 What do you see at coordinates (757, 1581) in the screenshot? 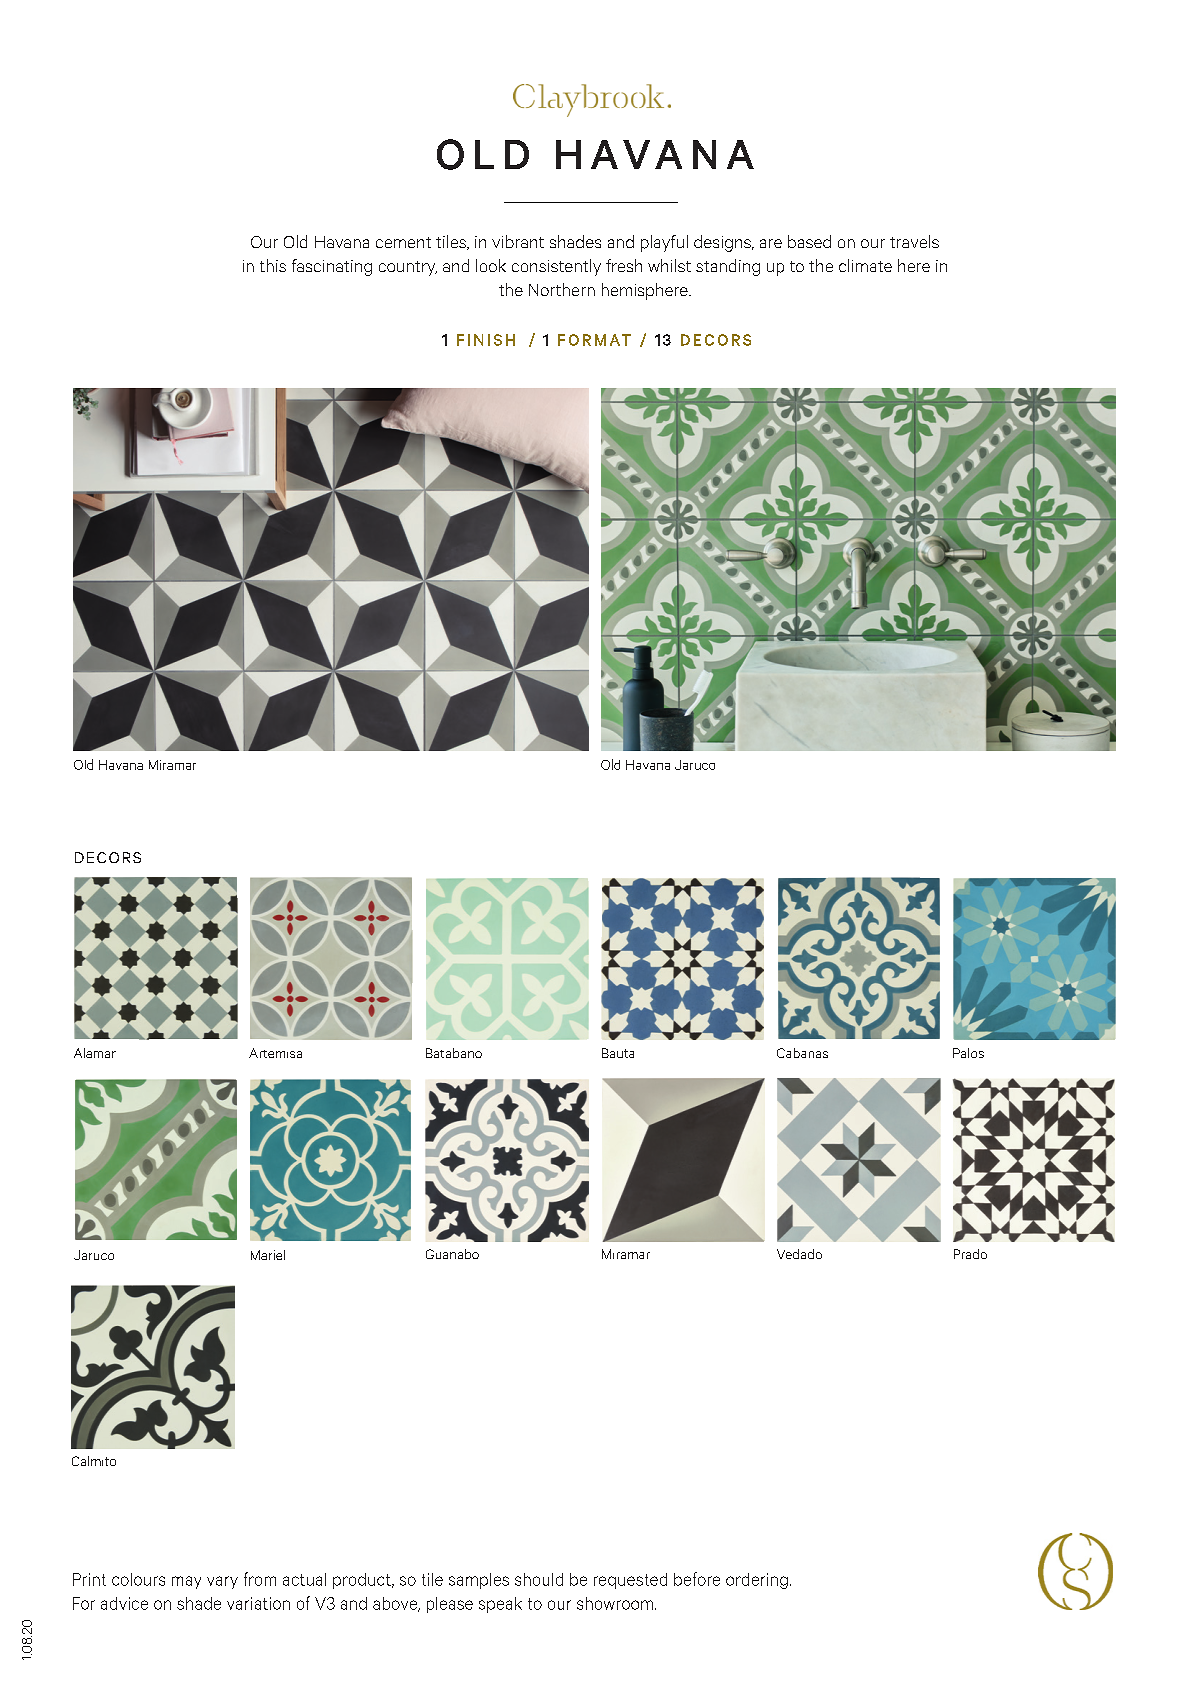
I see `ordering` at bounding box center [757, 1581].
